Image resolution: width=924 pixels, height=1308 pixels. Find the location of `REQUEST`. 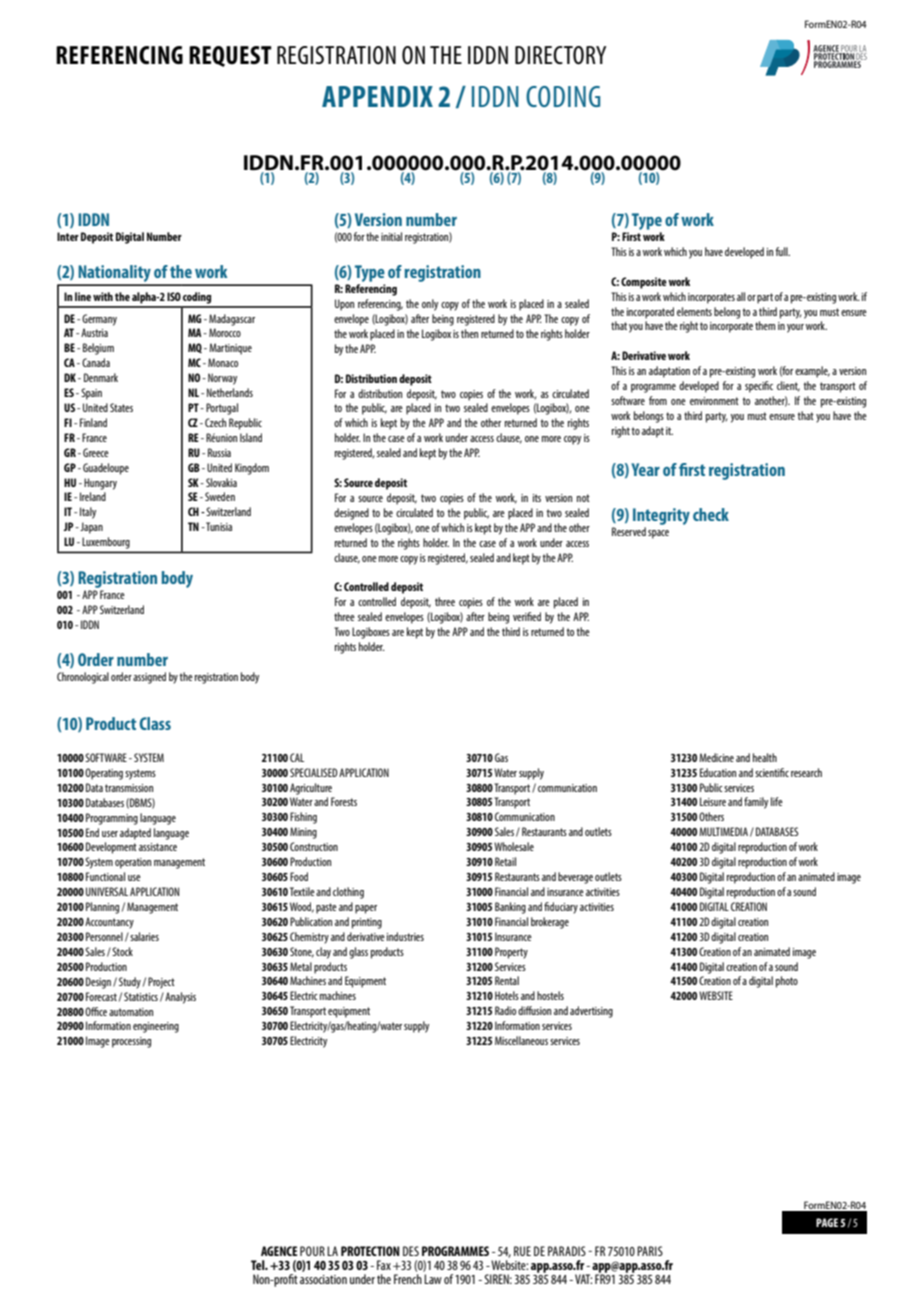

REQUEST is located at coordinates (230, 56).
